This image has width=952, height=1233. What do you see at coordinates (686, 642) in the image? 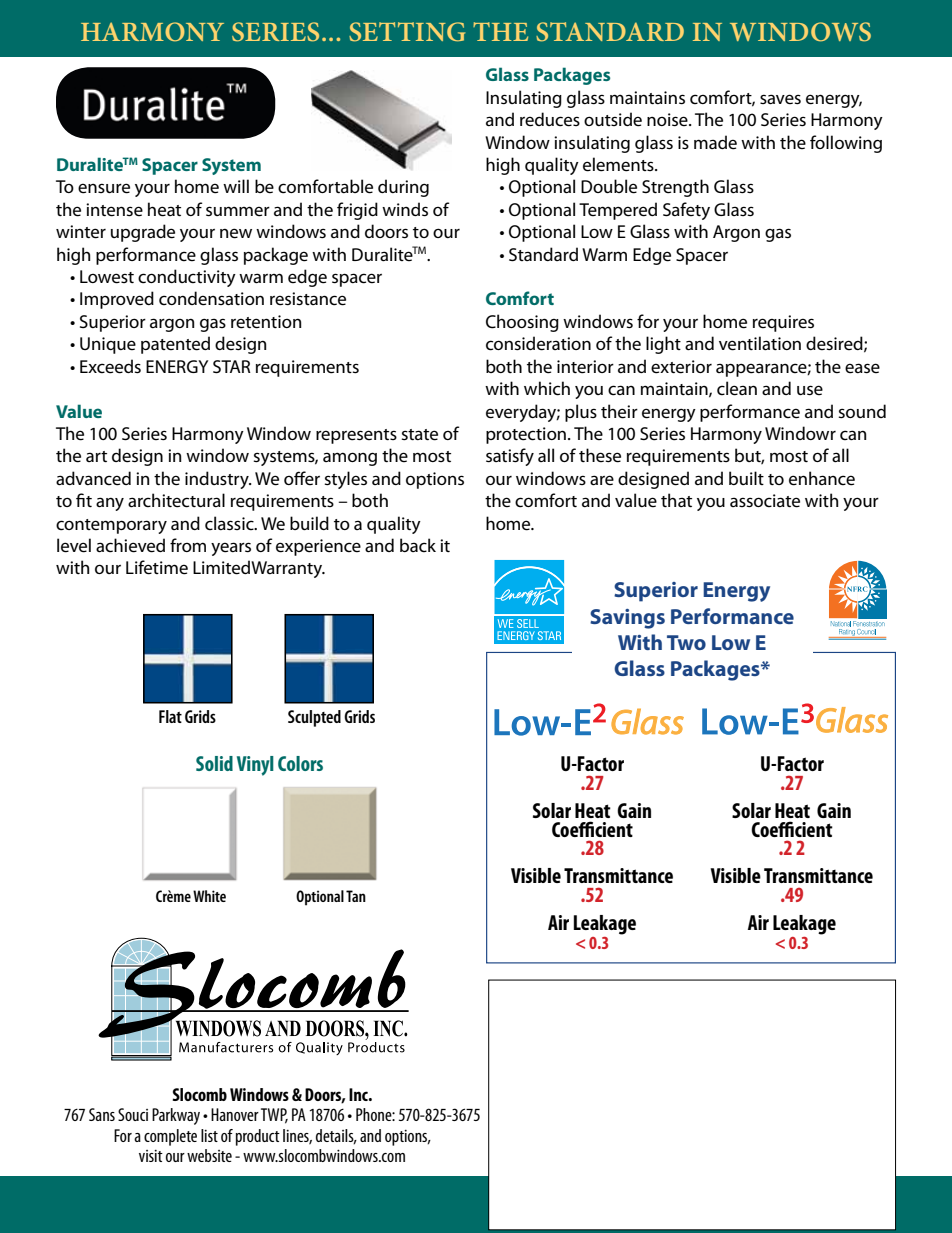
I see `Two` at bounding box center [686, 642].
